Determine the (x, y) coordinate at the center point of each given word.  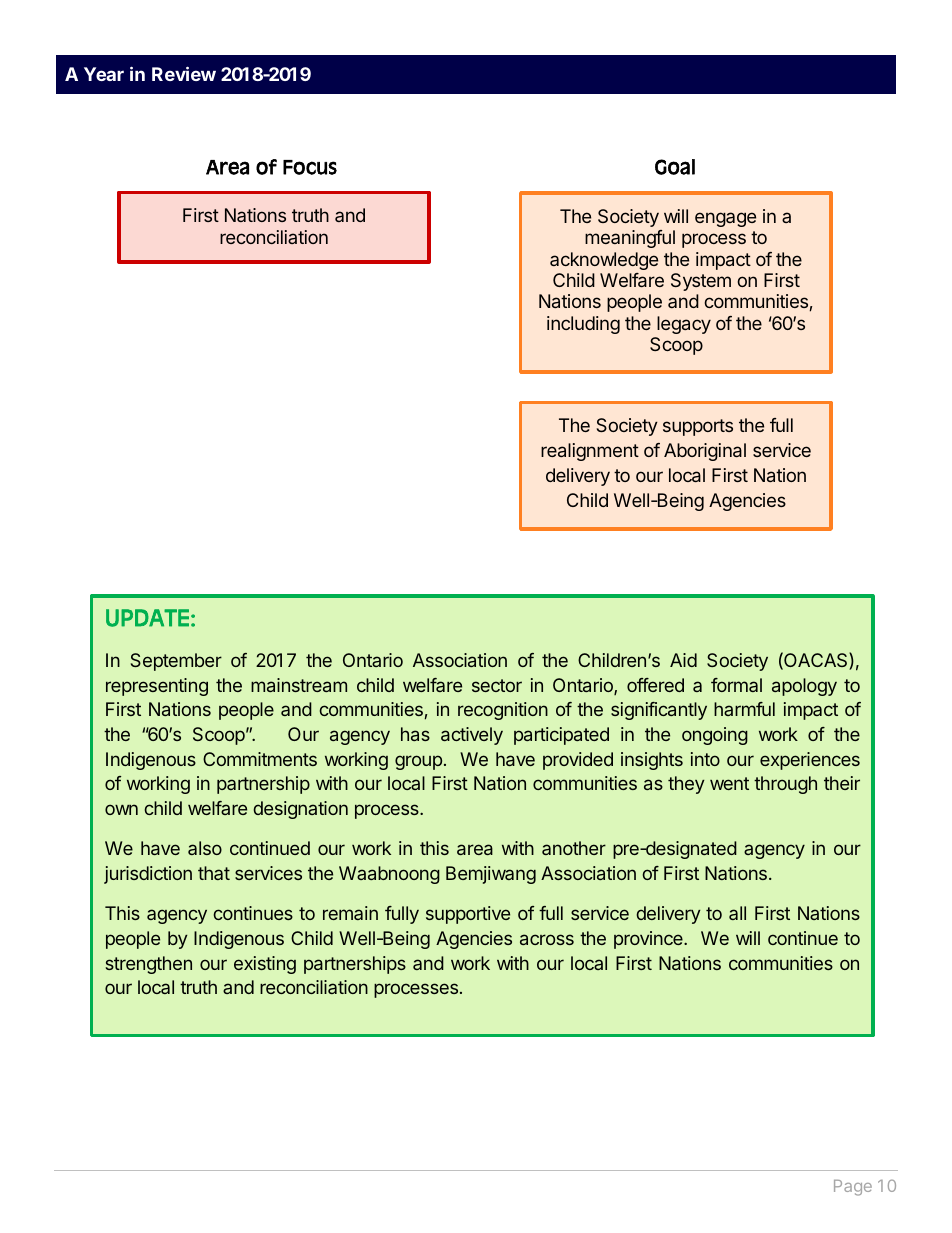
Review (184, 73)
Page (853, 1188)
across (547, 939)
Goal (675, 167)
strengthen (148, 965)
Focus (310, 167)
